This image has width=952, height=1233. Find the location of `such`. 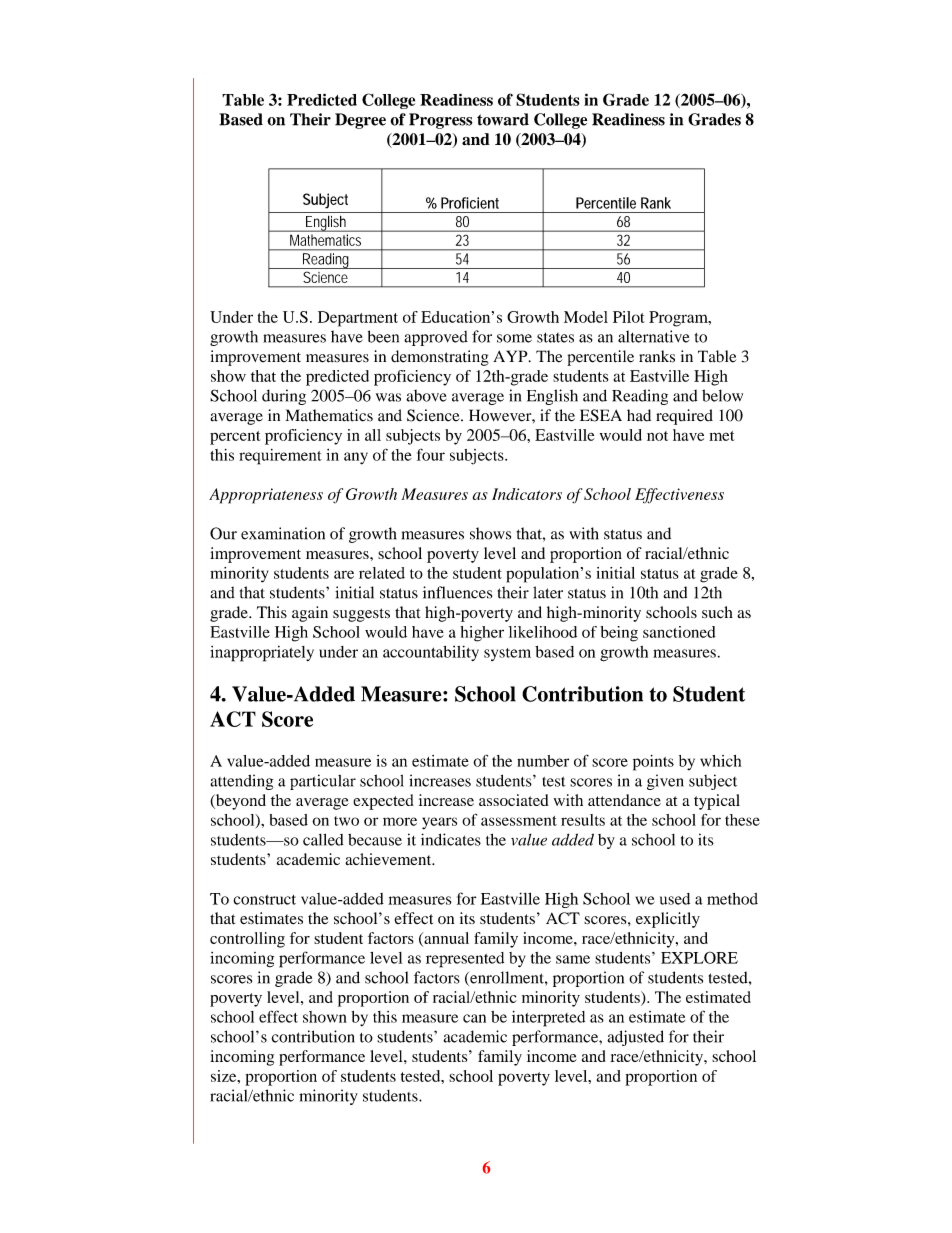

such is located at coordinates (717, 612).
